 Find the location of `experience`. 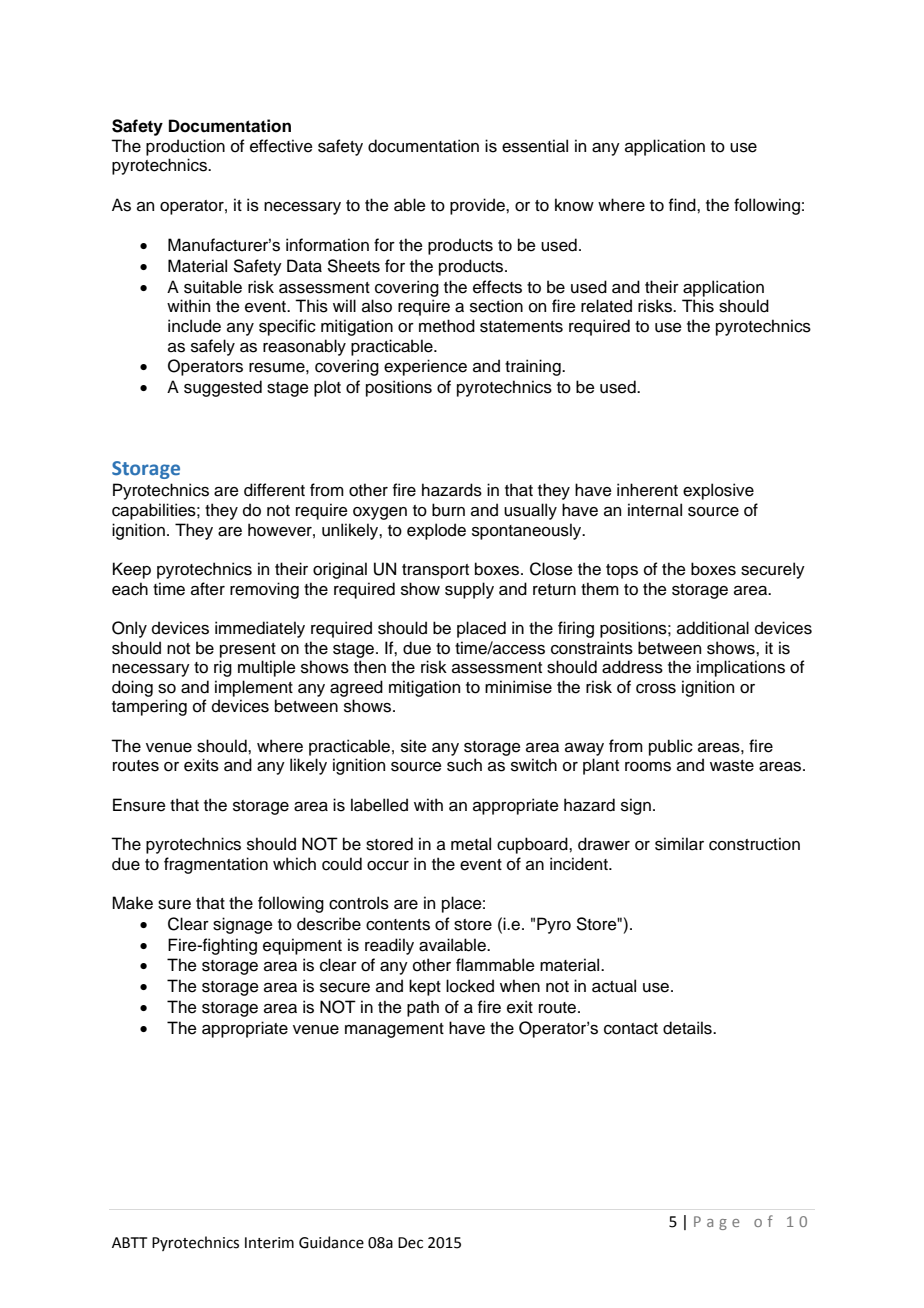

experience is located at coordinates (425, 367).
